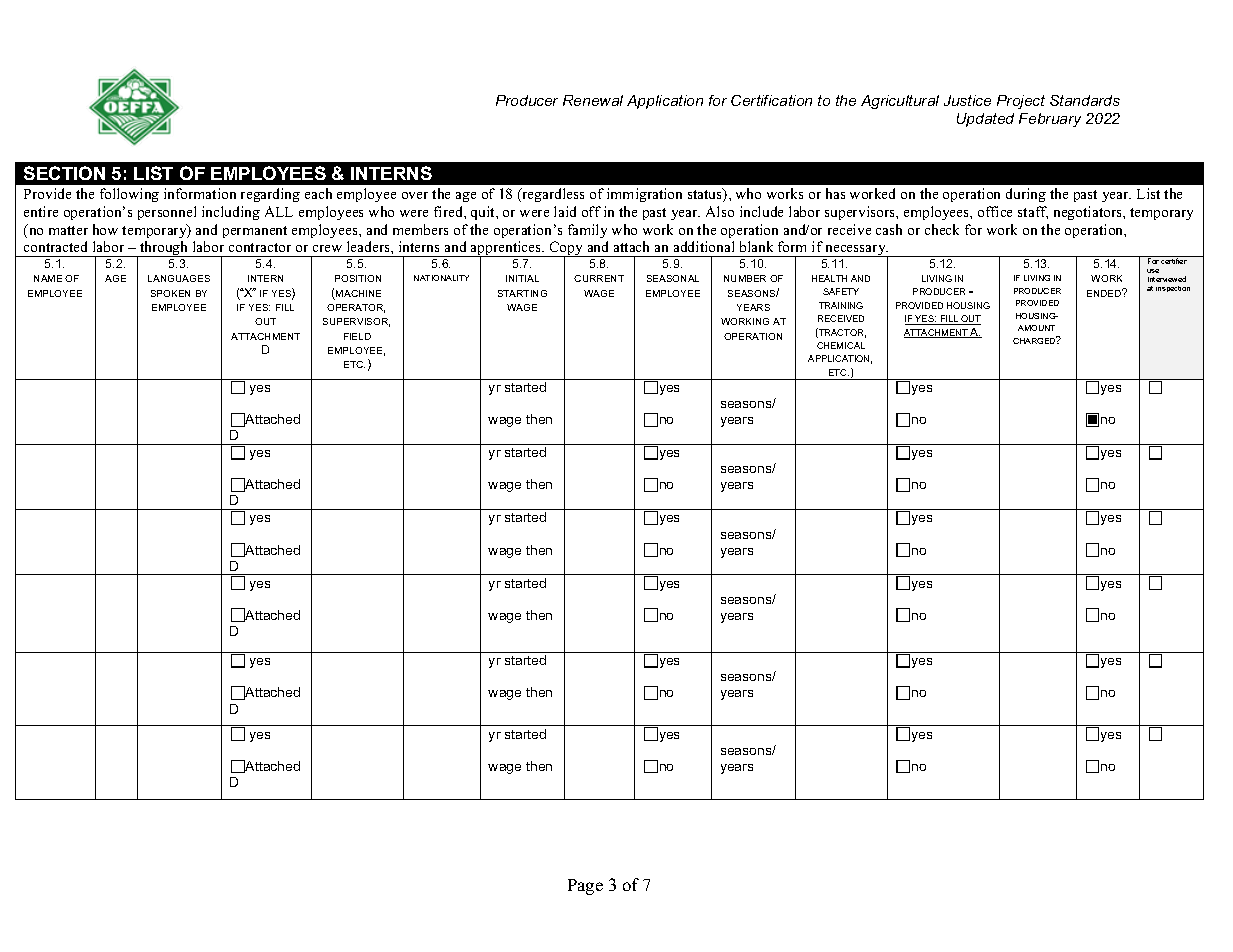  What do you see at coordinates (64, 173) in the page?
I see `SECTION` at bounding box center [64, 173].
